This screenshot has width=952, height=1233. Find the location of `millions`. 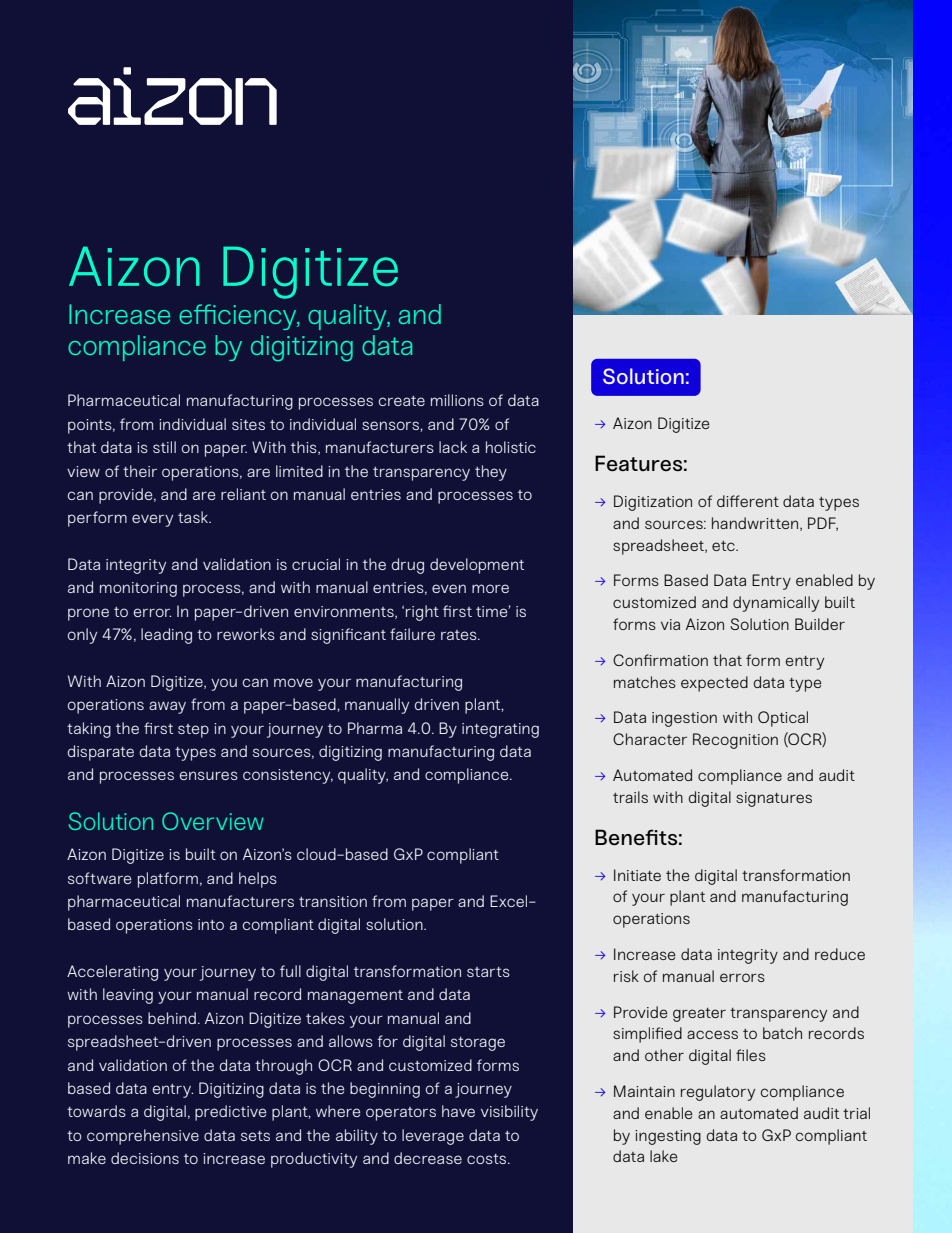

millions is located at coordinates (457, 400).
